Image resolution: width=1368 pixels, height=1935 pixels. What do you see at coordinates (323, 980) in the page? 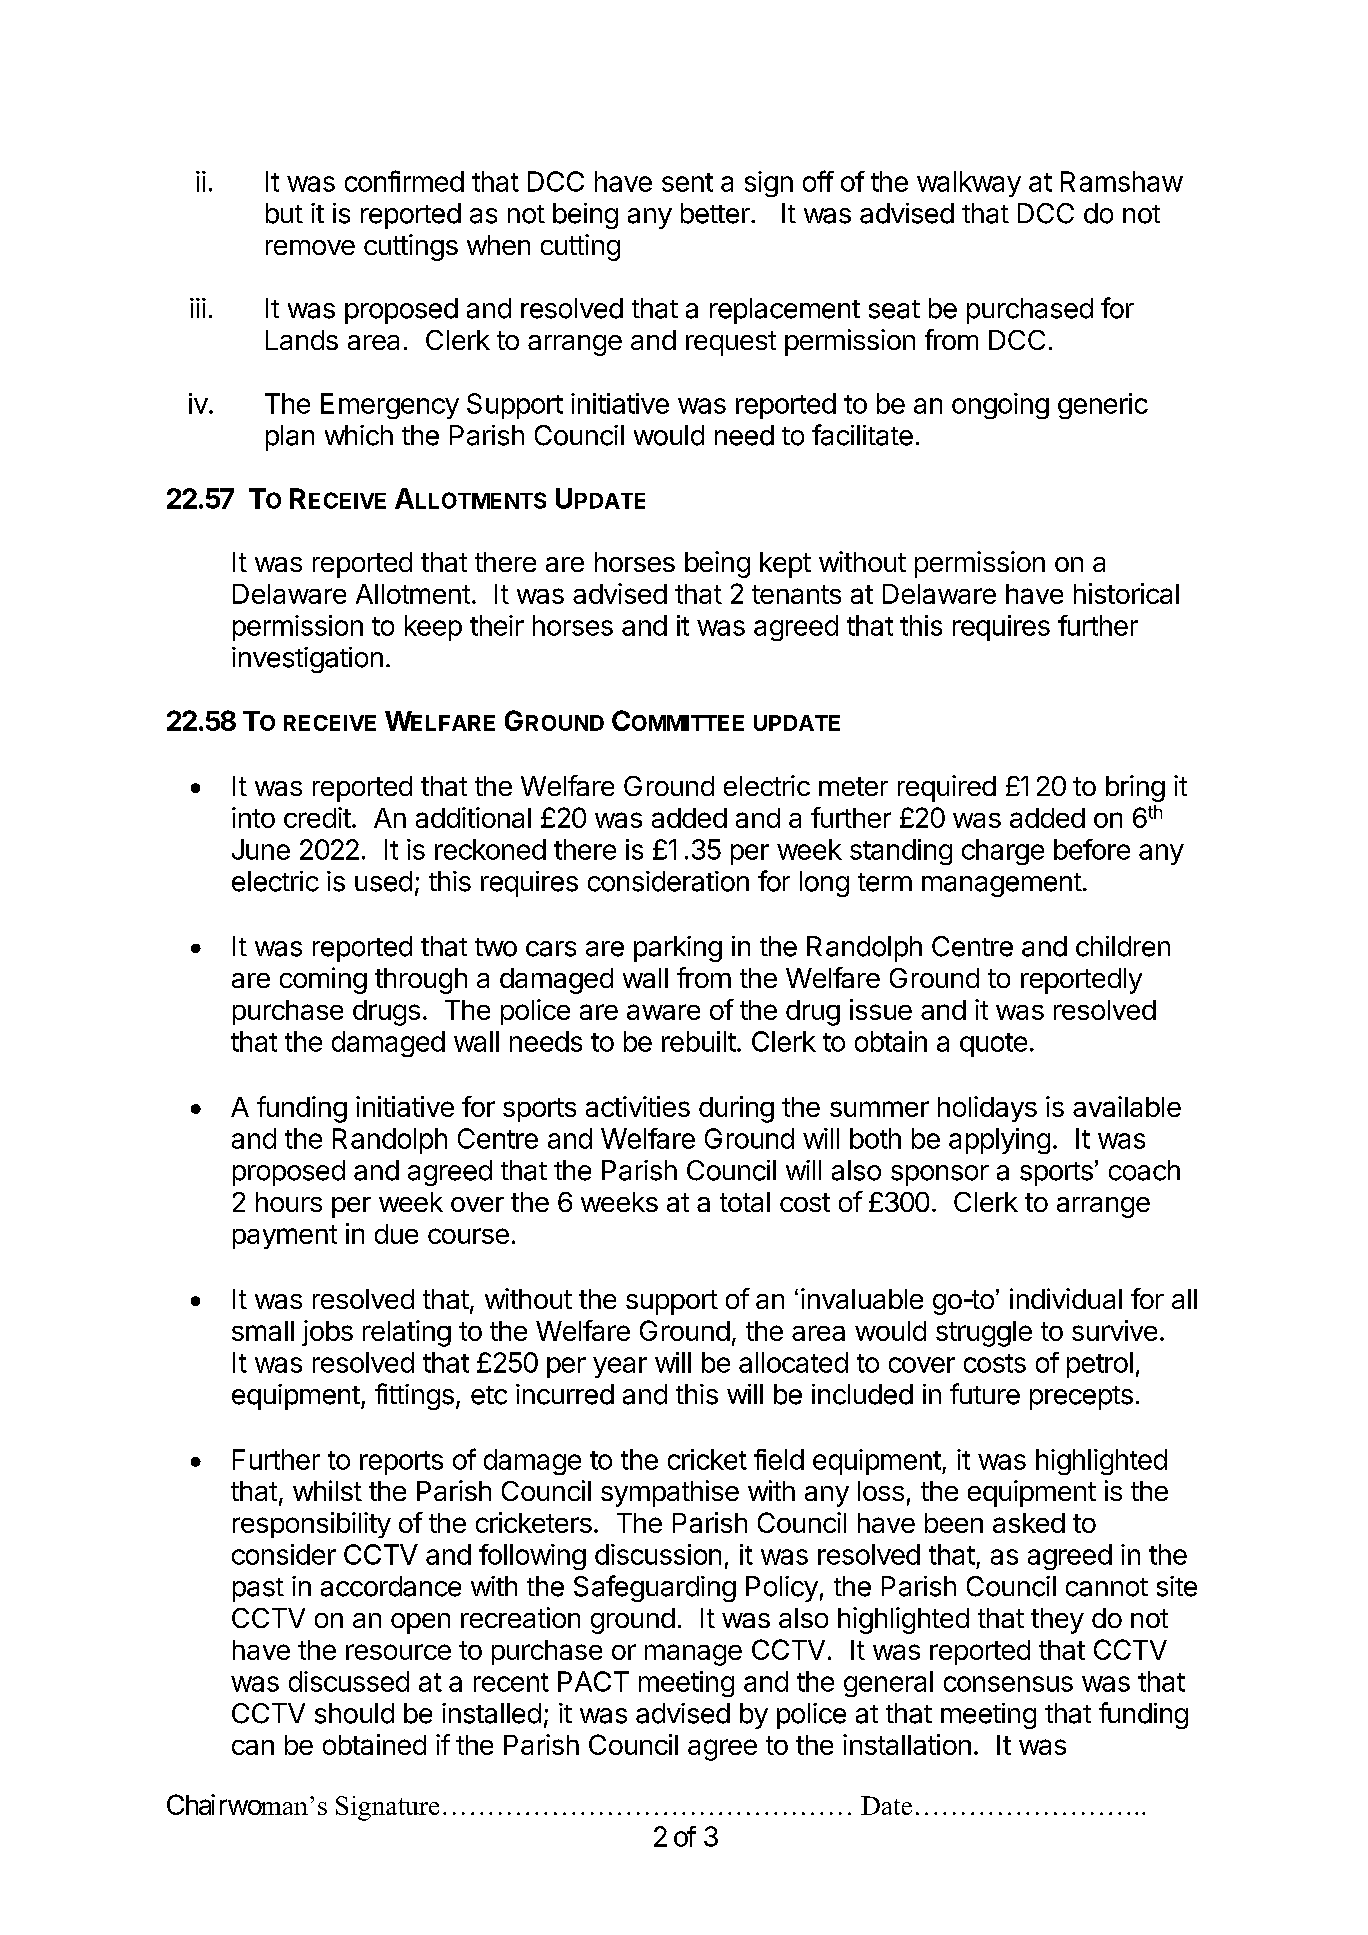
I see `coming` at bounding box center [323, 980].
